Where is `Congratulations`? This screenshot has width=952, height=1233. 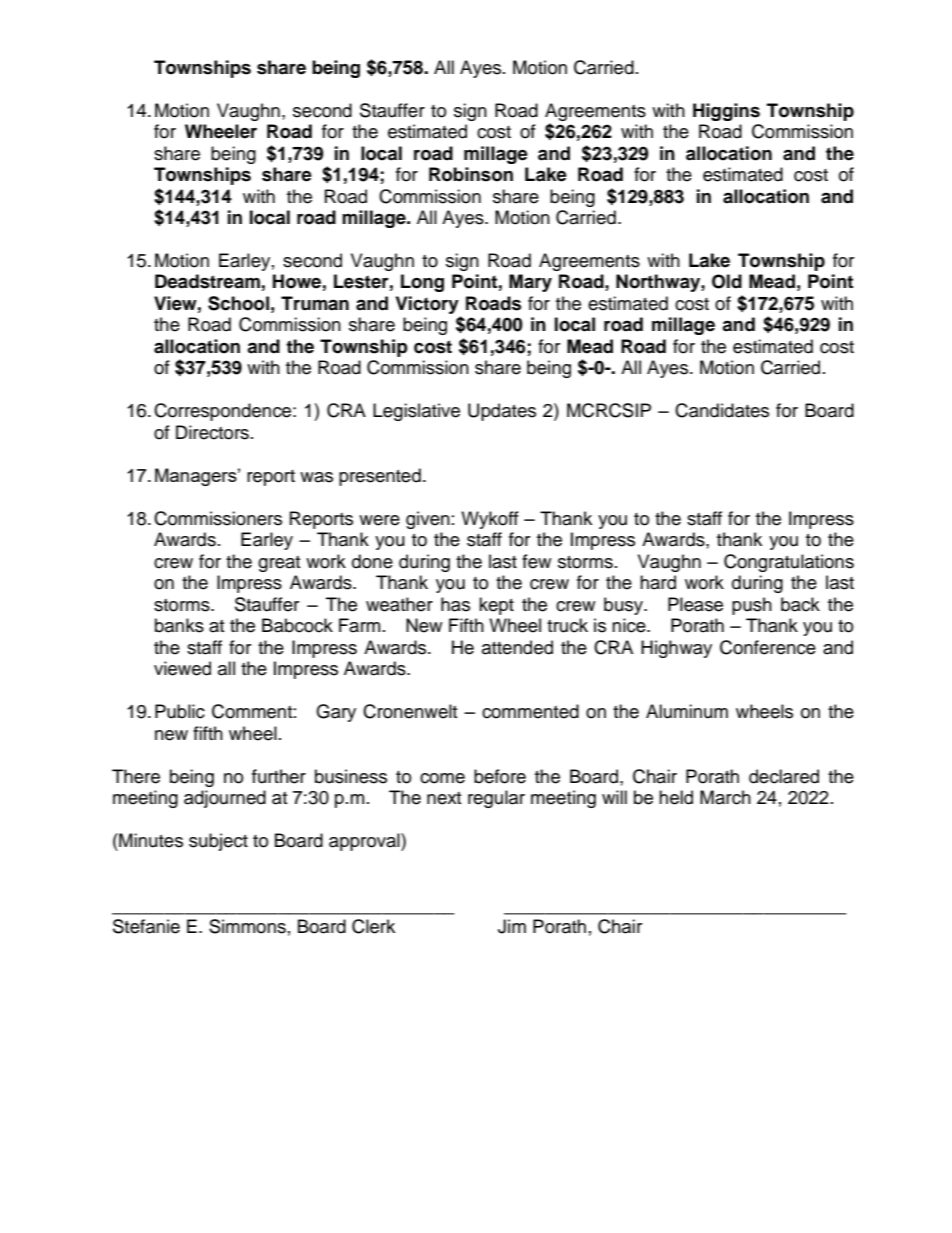
Congratulations is located at coordinates (789, 563).
